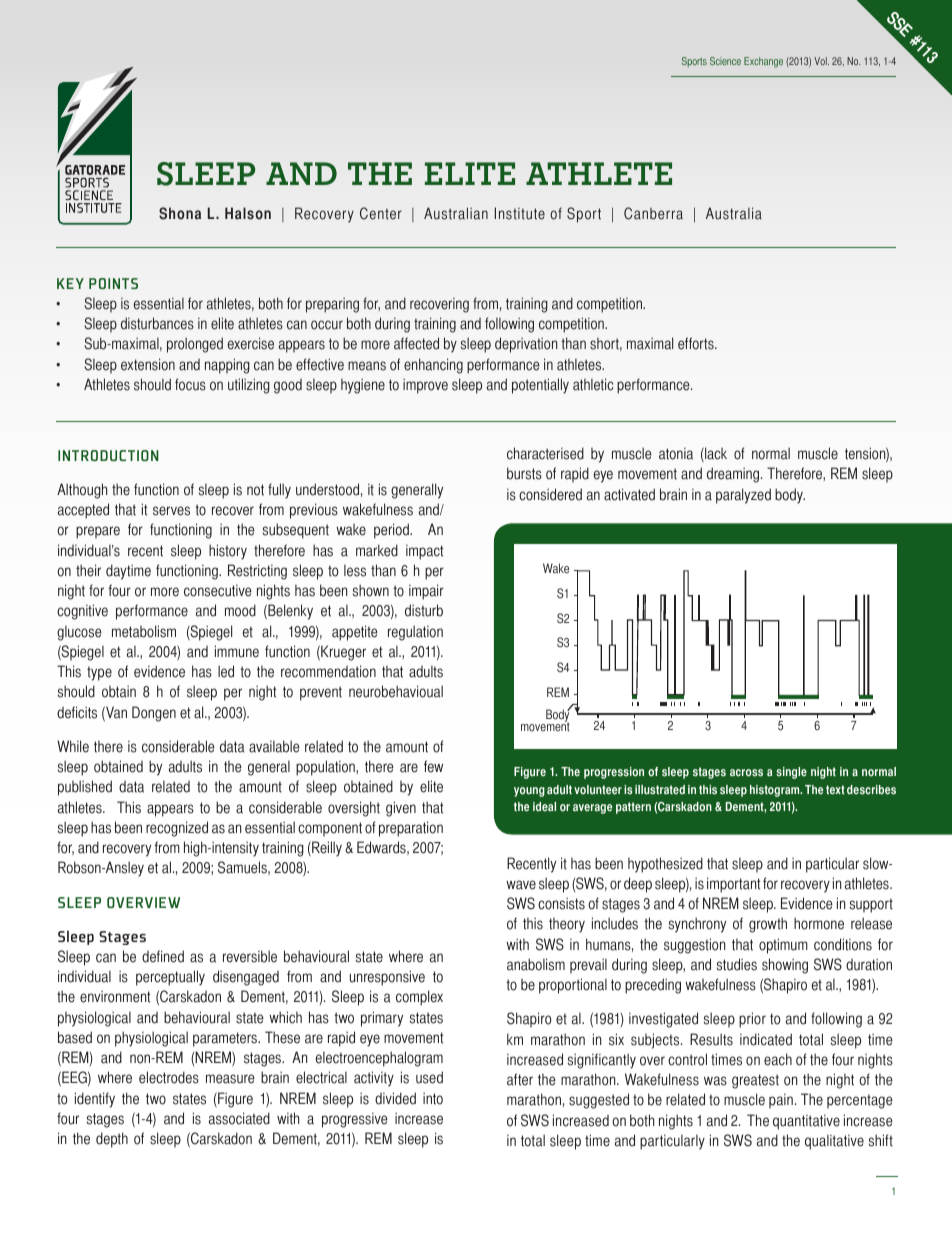 This screenshot has height=1233, width=952. What do you see at coordinates (763, 62) in the screenshot?
I see `Exchange` at bounding box center [763, 62].
